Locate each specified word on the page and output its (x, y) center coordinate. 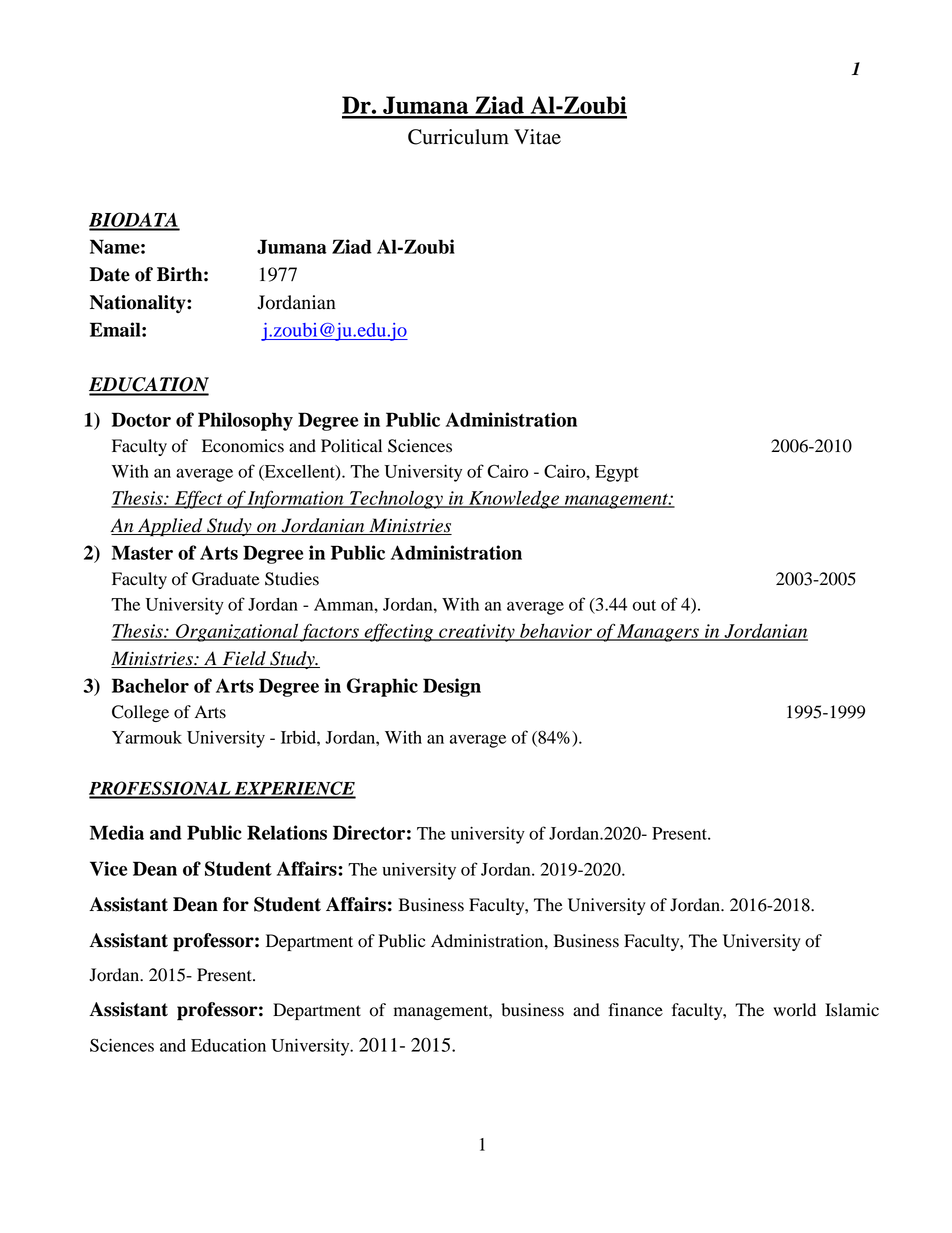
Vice (108, 868)
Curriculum (458, 137)
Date (110, 274)
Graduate (226, 579)
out (644, 605)
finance (635, 1010)
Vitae (537, 137)
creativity (477, 633)
